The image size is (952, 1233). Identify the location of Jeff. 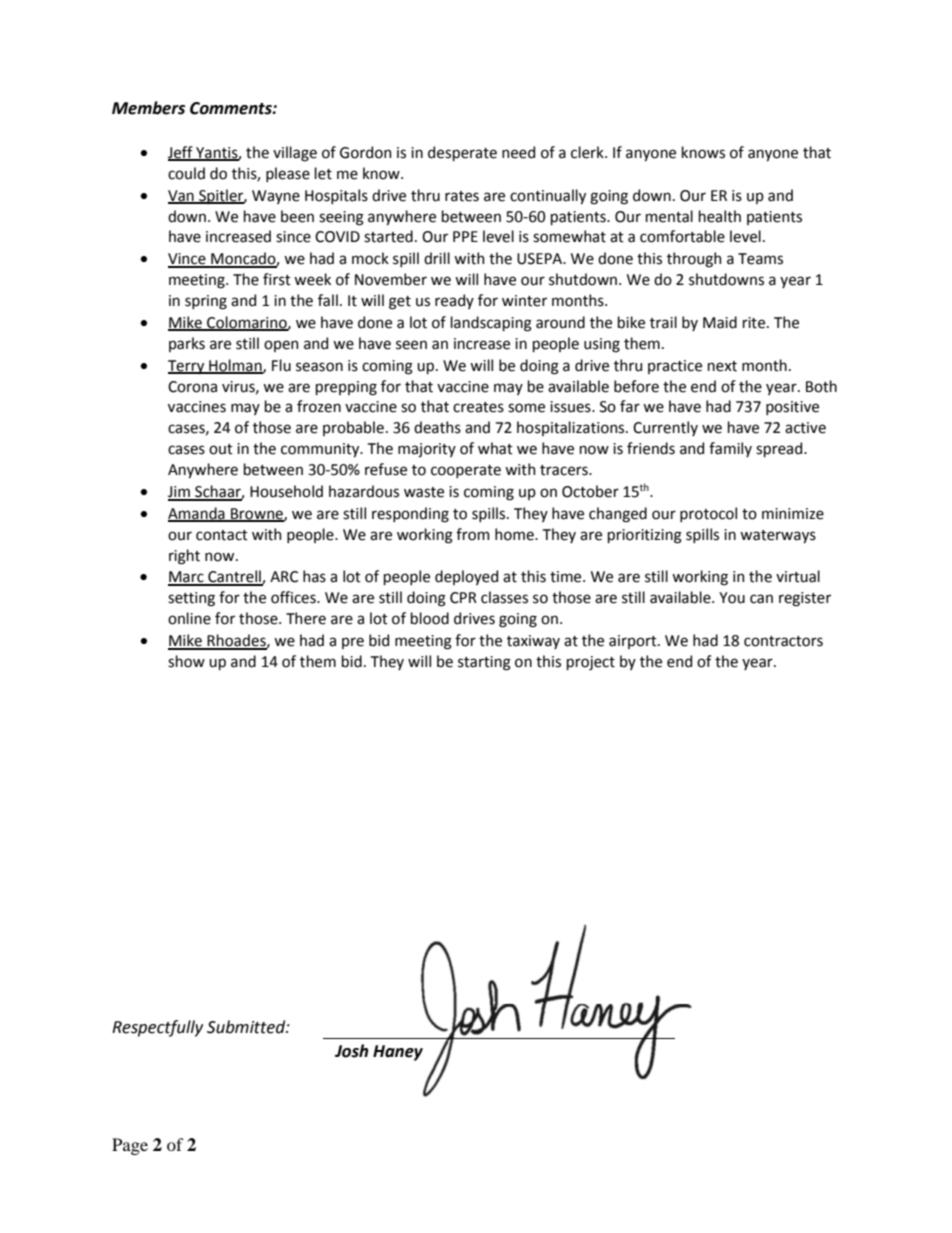
(181, 153).
